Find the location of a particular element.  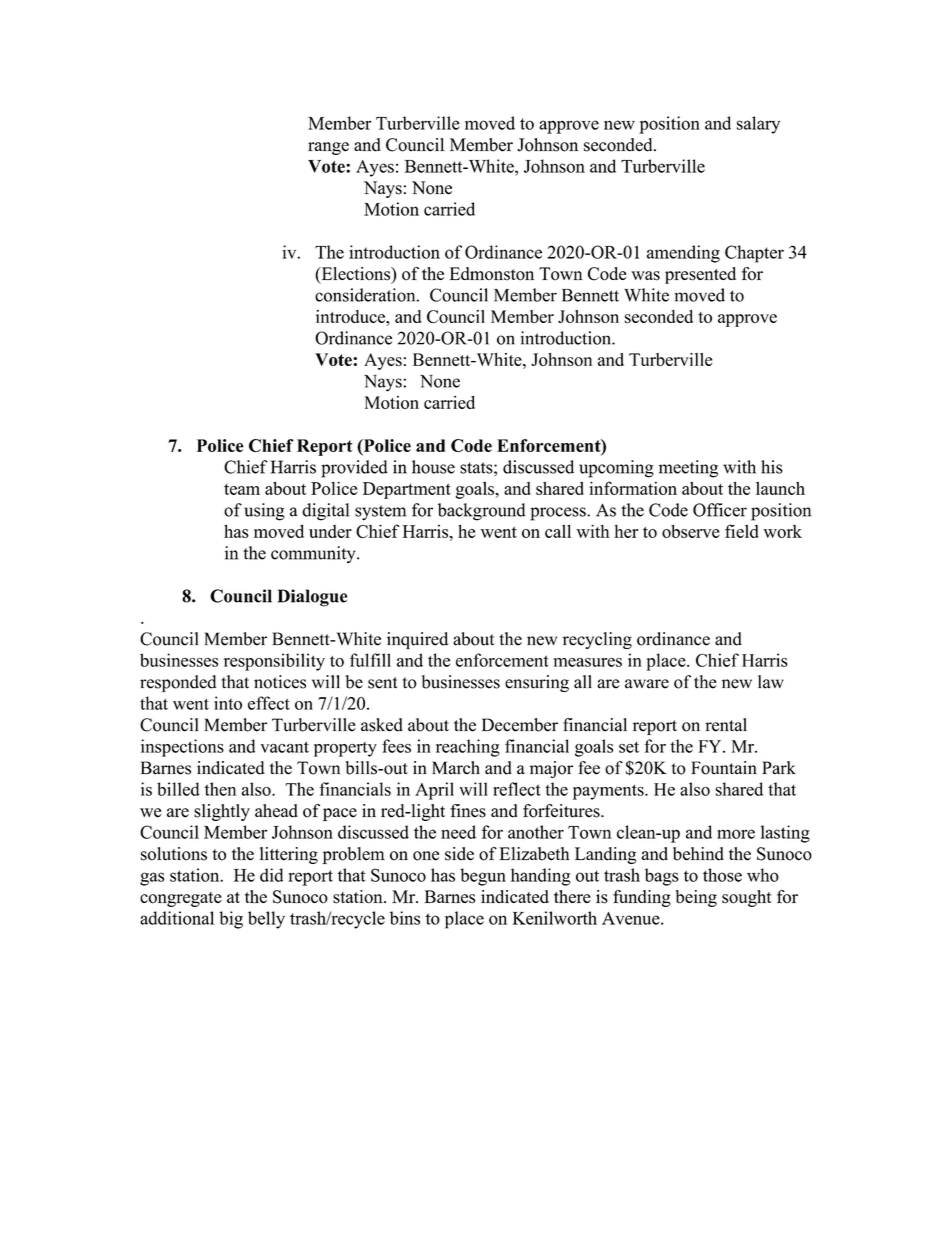

salary is located at coordinates (758, 125).
